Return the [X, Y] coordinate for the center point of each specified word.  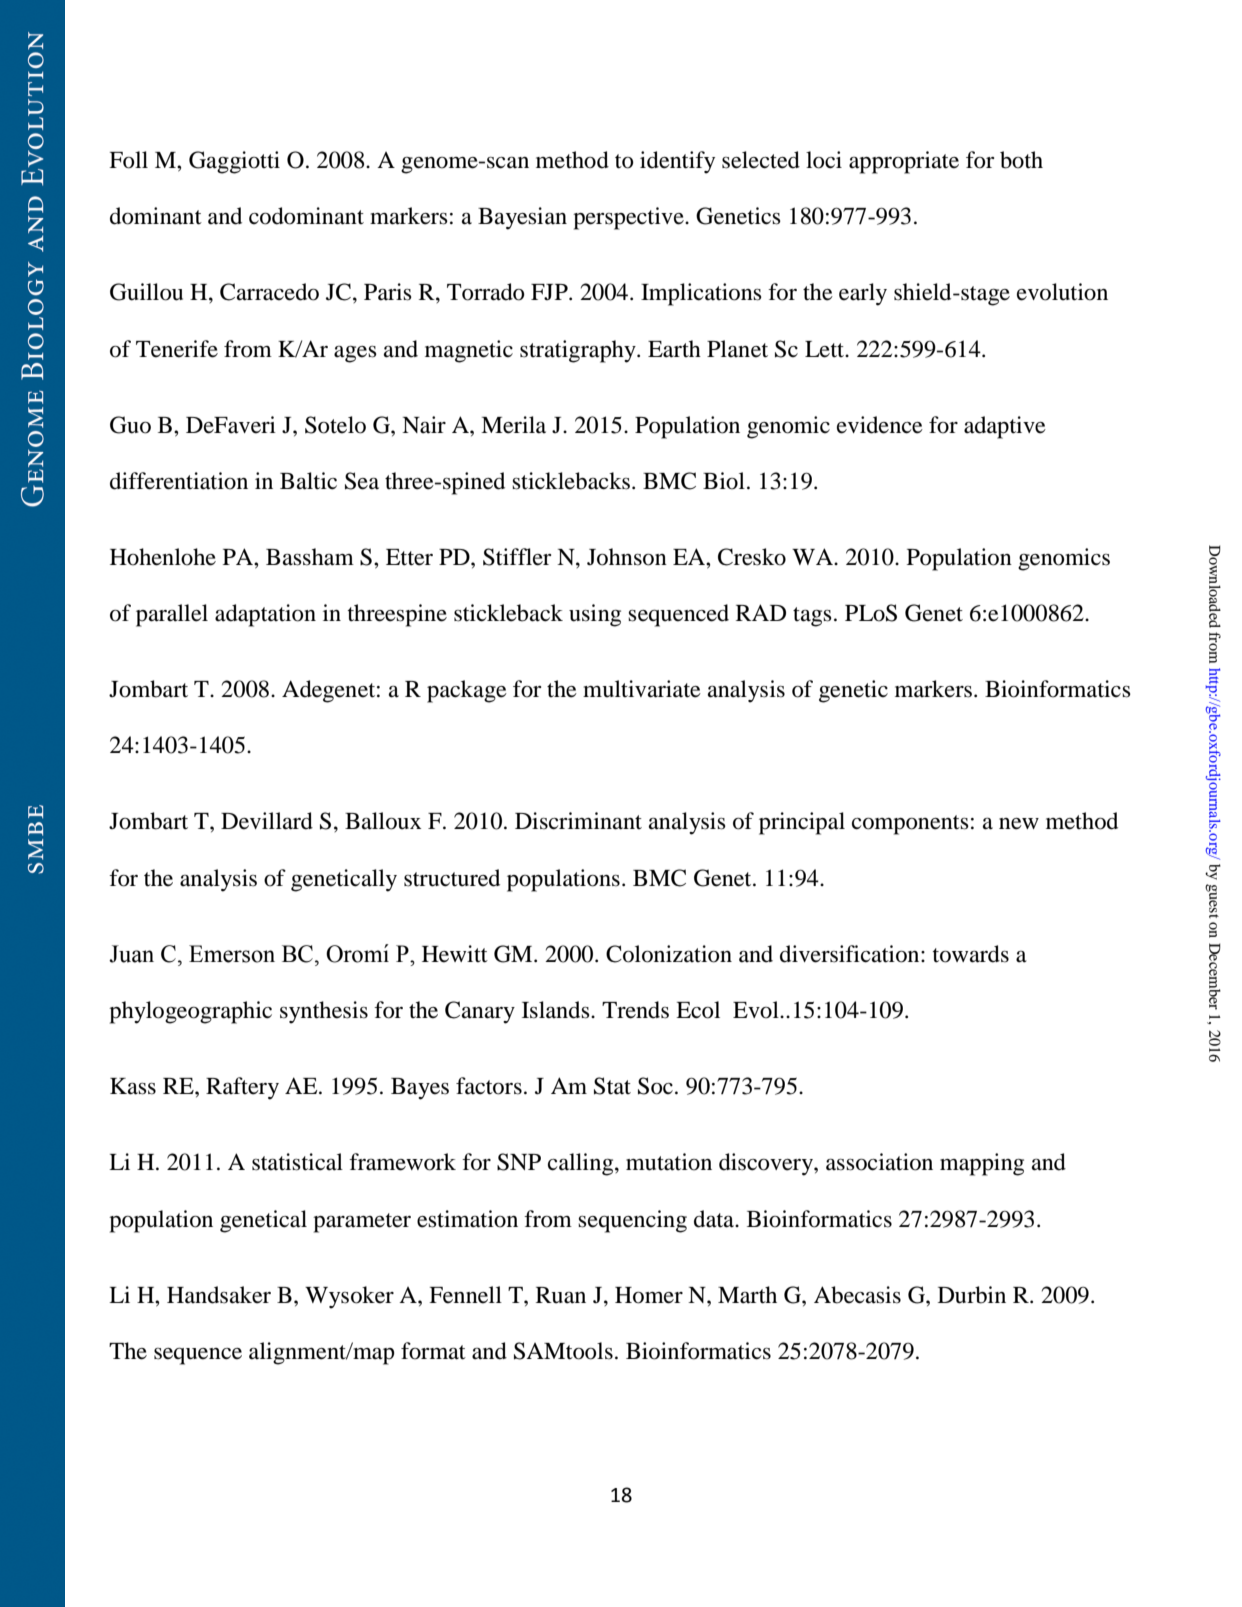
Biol [724, 481]
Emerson [232, 954]
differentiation [179, 481]
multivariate [642, 689]
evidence [880, 425]
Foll [128, 160]
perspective [629, 218]
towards [971, 954]
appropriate [904, 162]
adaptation [265, 615]
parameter [362, 1223]
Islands [557, 1010]
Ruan [561, 1295]
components [910, 825]
